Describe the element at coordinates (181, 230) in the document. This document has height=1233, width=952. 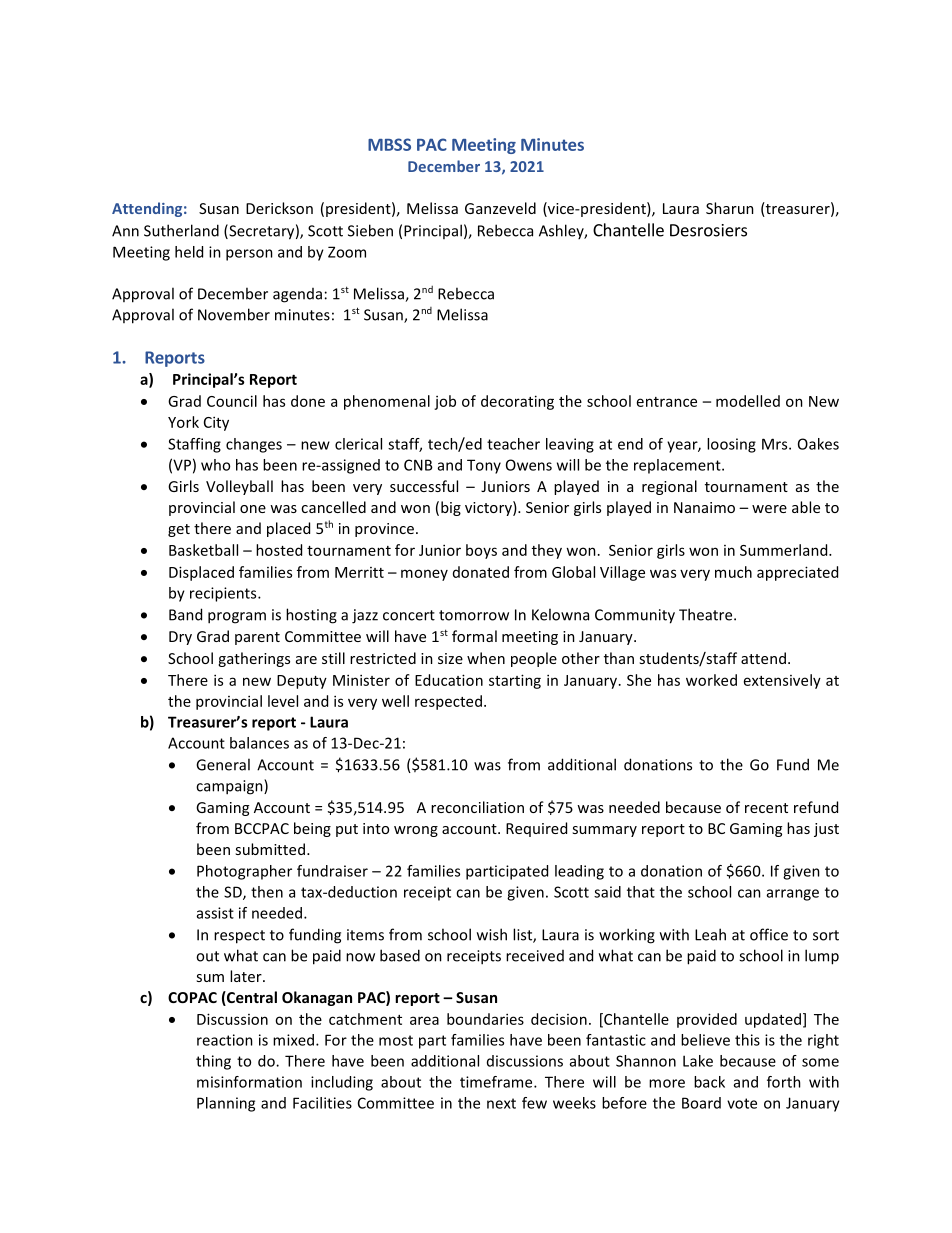
I see `Sutherland` at that location.
